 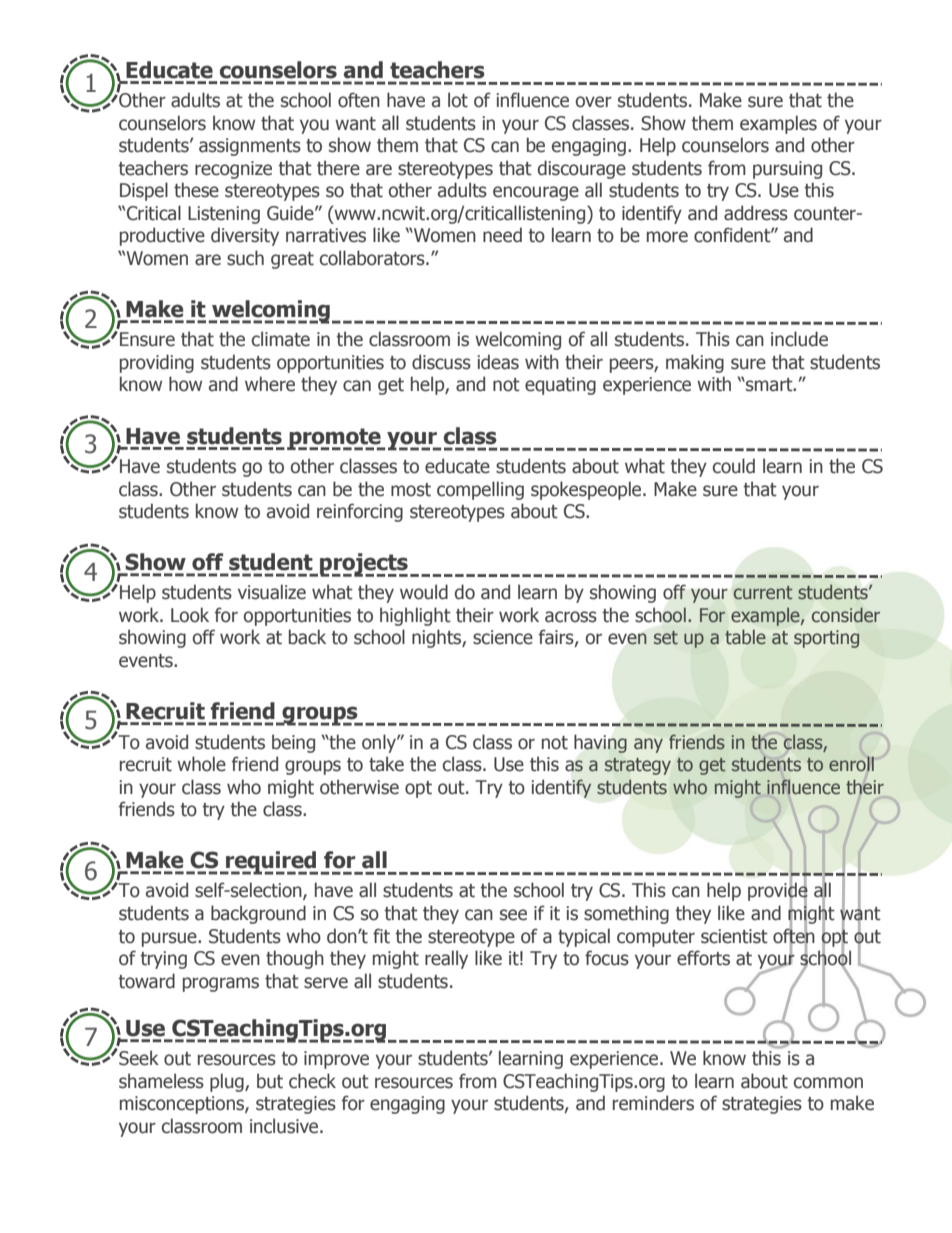 What do you see at coordinates (458, 100) in the screenshot?
I see `lot` at bounding box center [458, 100].
